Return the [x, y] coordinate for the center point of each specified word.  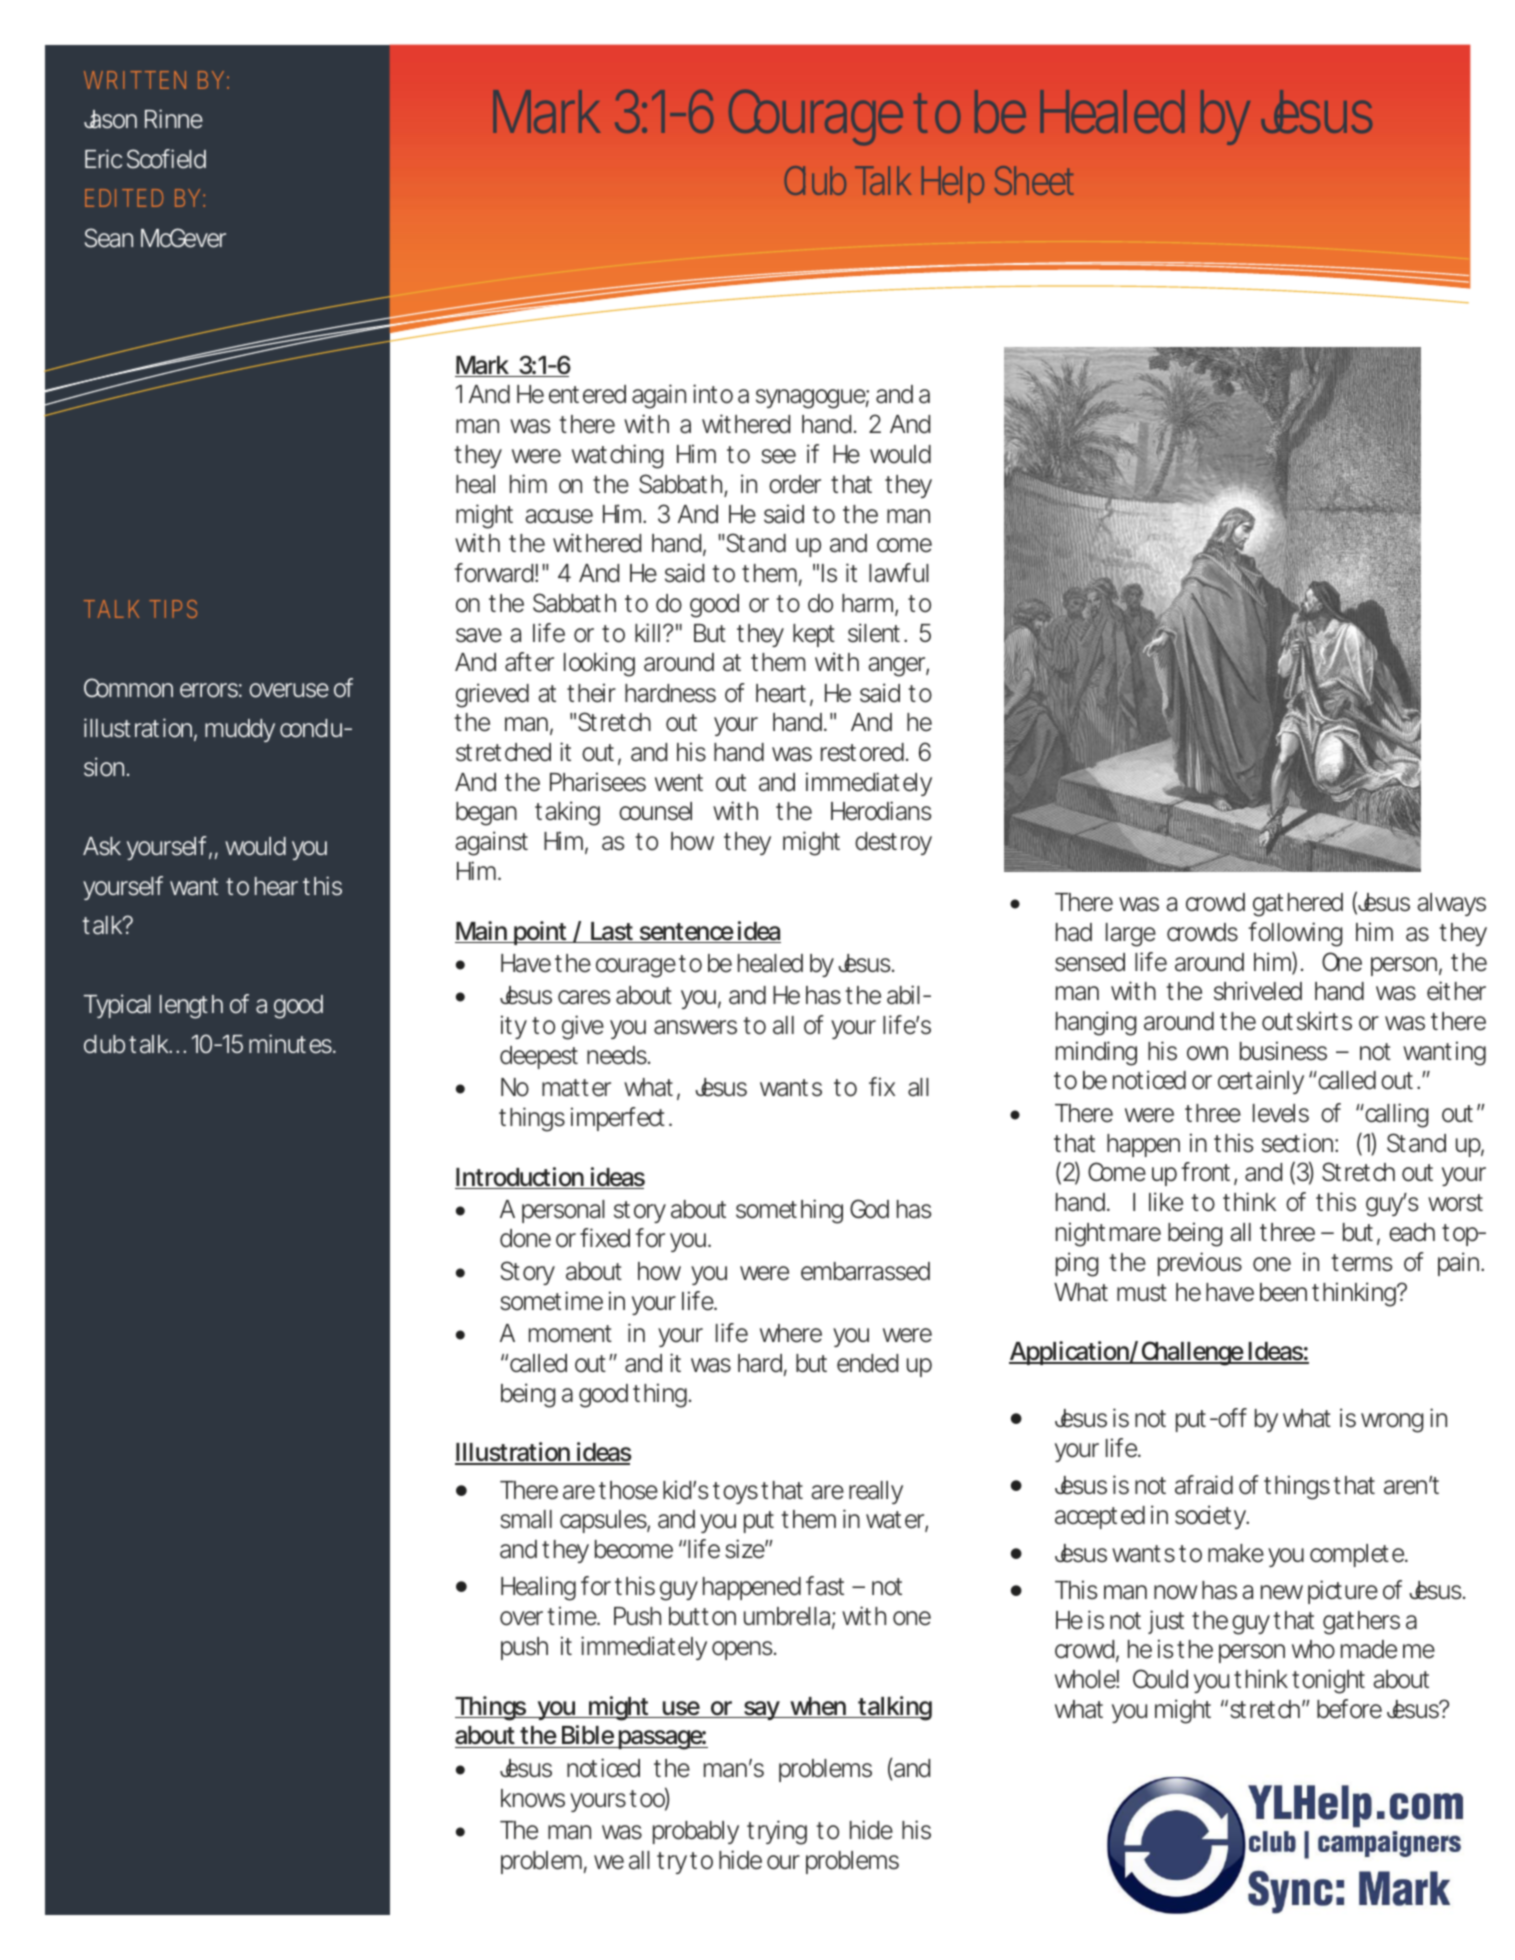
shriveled [1258, 991]
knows [533, 1798]
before [1349, 1709]
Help [953, 184]
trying [777, 1832]
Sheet [1034, 180]
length [191, 1007]
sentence [686, 933]
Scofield [166, 159]
